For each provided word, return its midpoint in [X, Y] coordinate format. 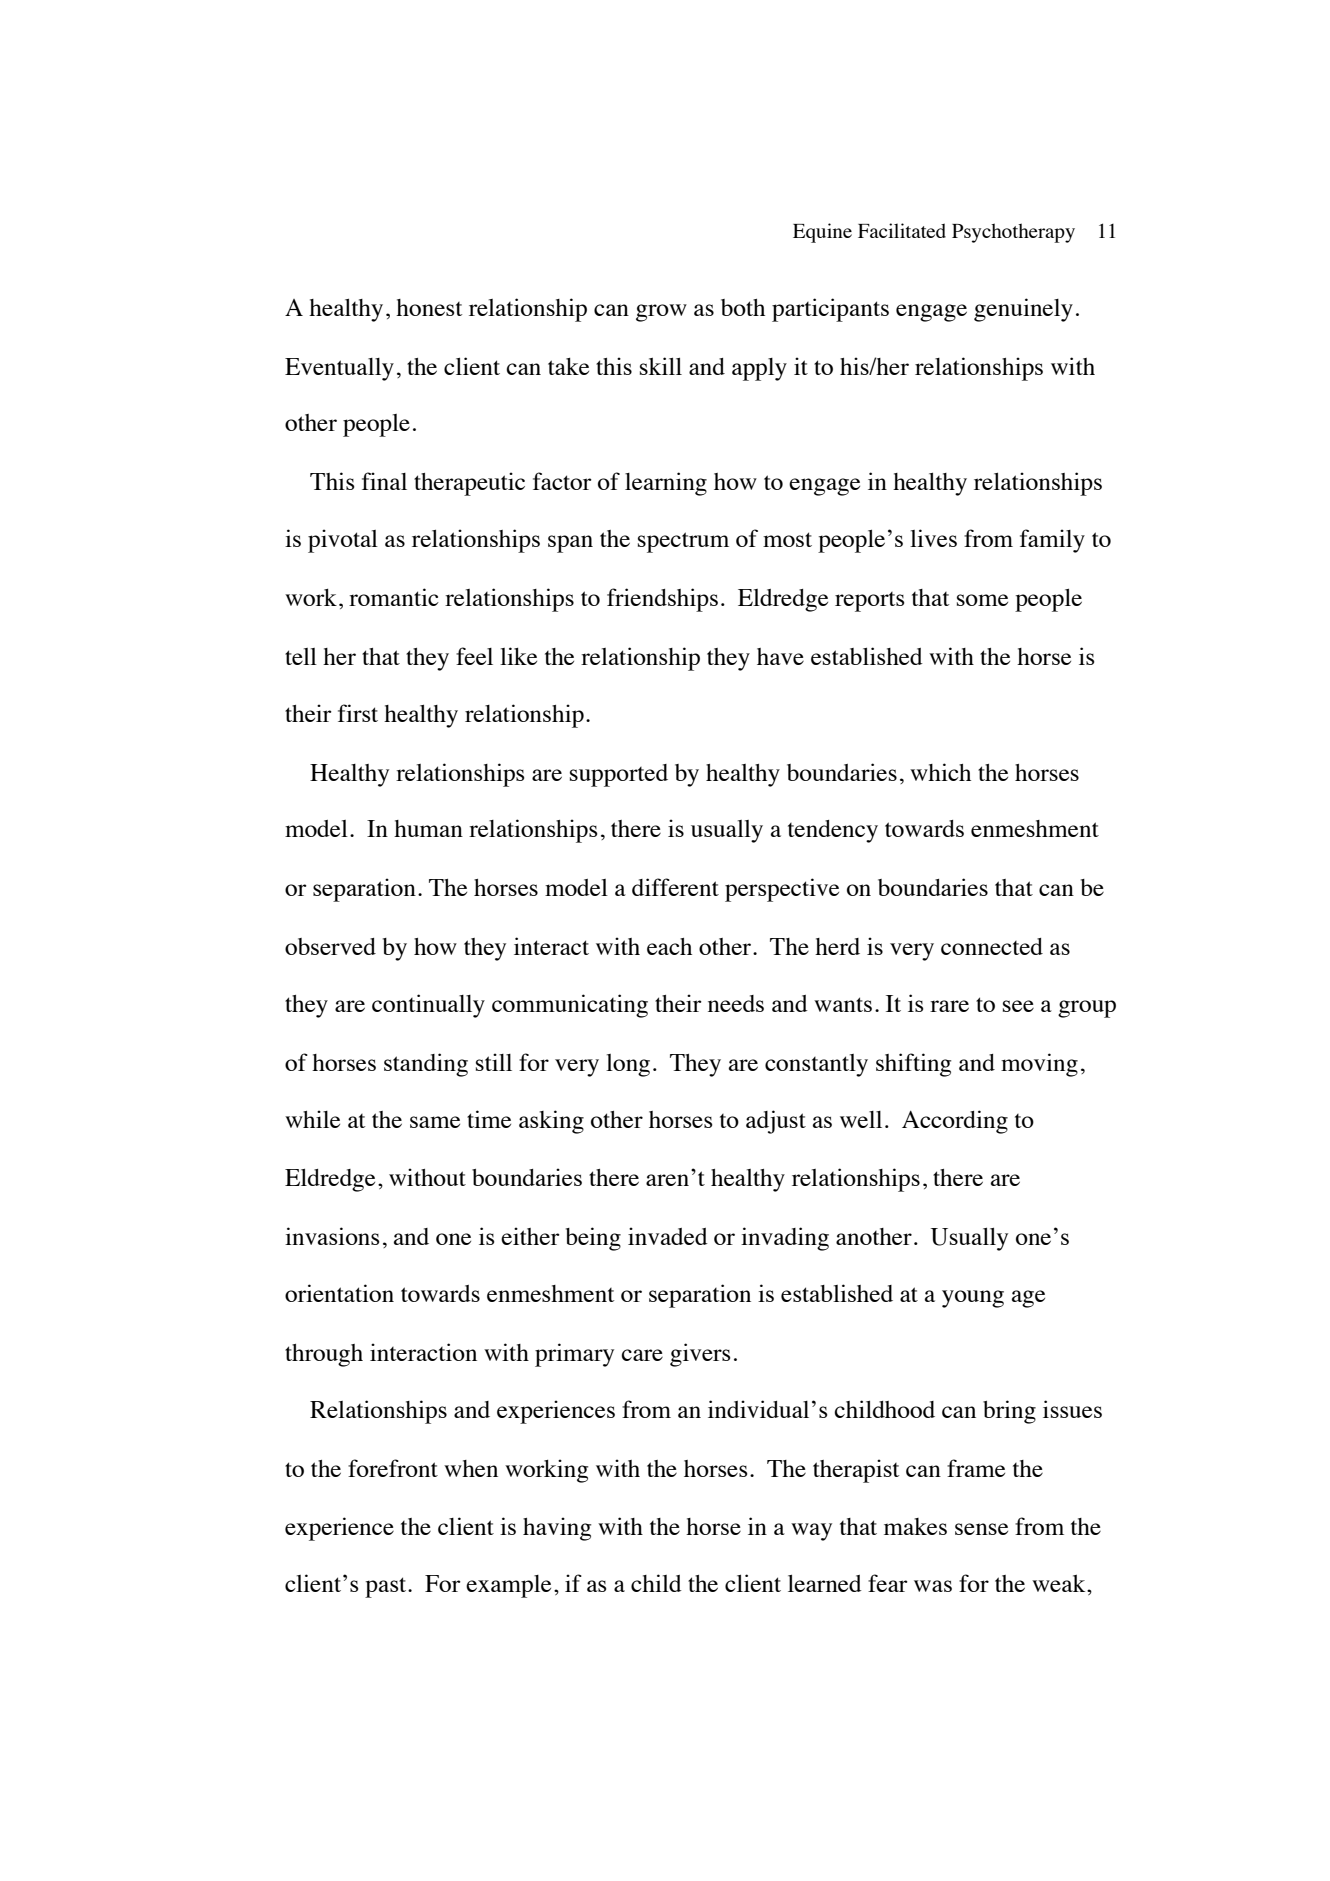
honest [429, 307]
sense [981, 1529]
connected [992, 946]
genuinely [1023, 310]
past [387, 1587]
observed [330, 946]
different [675, 887]
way [811, 1532]
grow [661, 313]
